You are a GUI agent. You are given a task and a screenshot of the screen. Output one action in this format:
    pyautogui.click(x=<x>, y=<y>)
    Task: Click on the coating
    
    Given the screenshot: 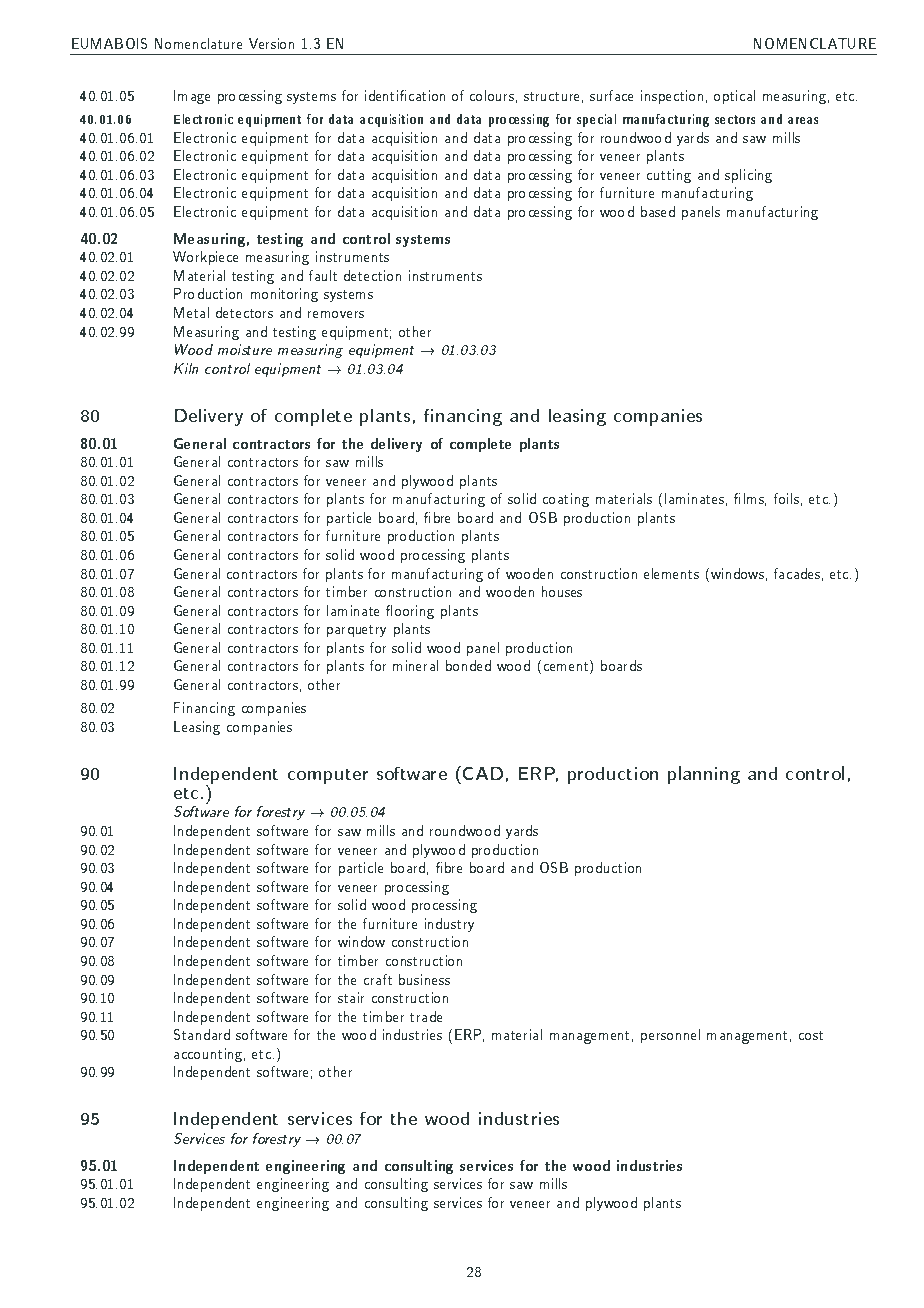 What is the action you would take?
    pyautogui.click(x=566, y=500)
